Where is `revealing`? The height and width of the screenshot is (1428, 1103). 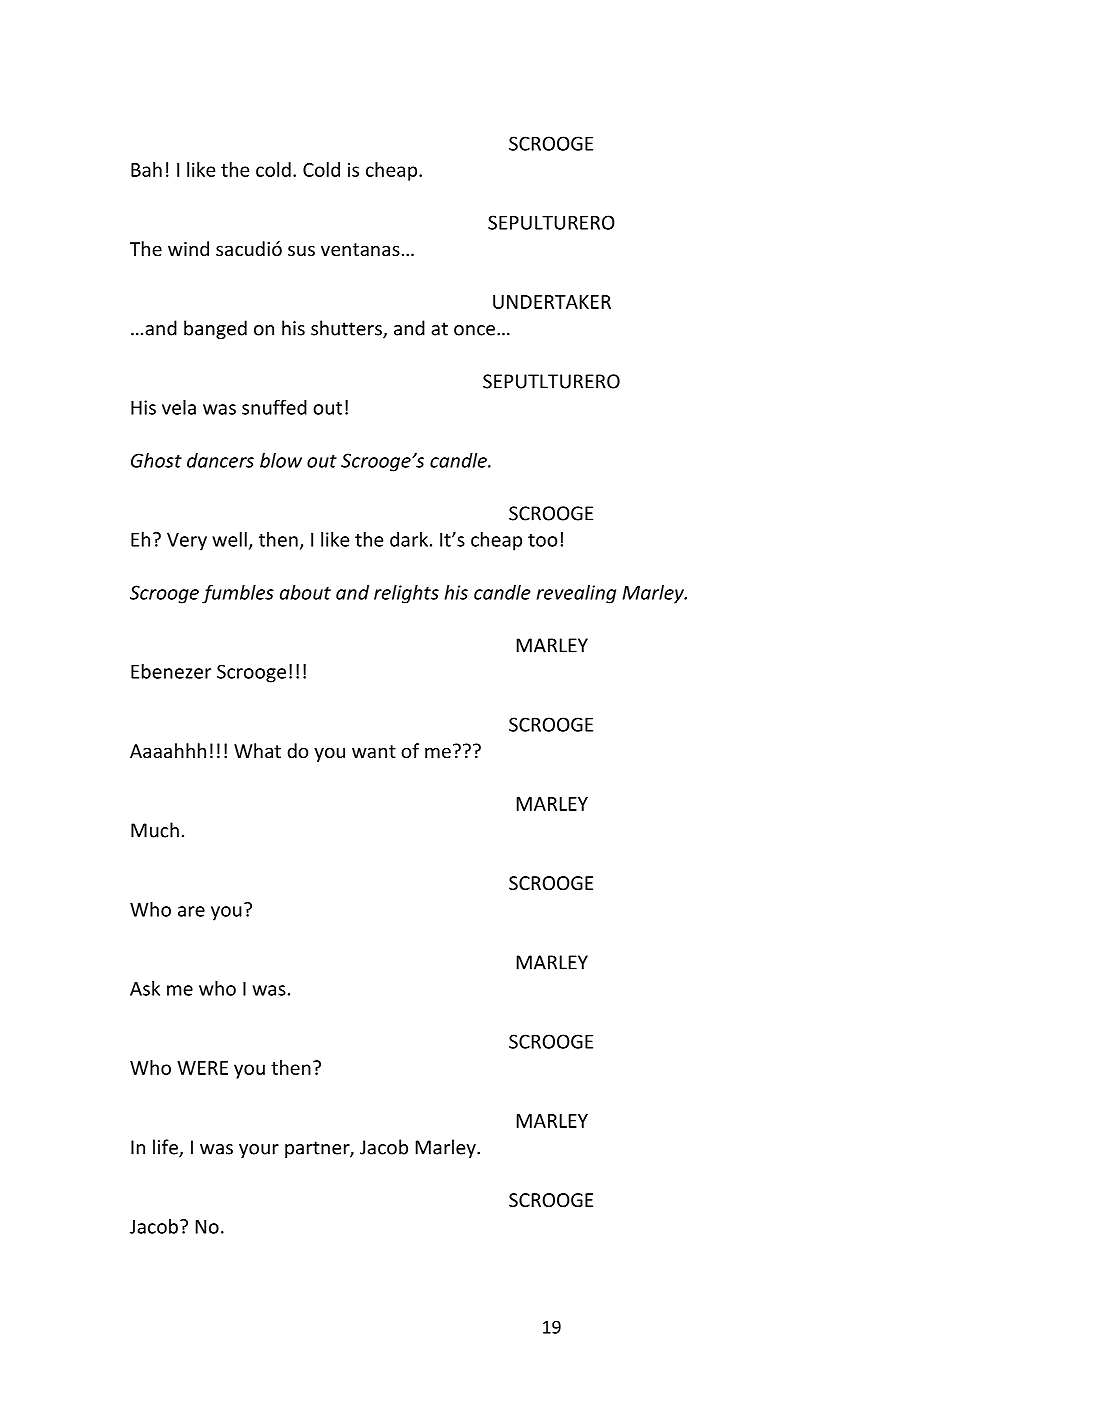
revealing is located at coordinates (576, 594).
